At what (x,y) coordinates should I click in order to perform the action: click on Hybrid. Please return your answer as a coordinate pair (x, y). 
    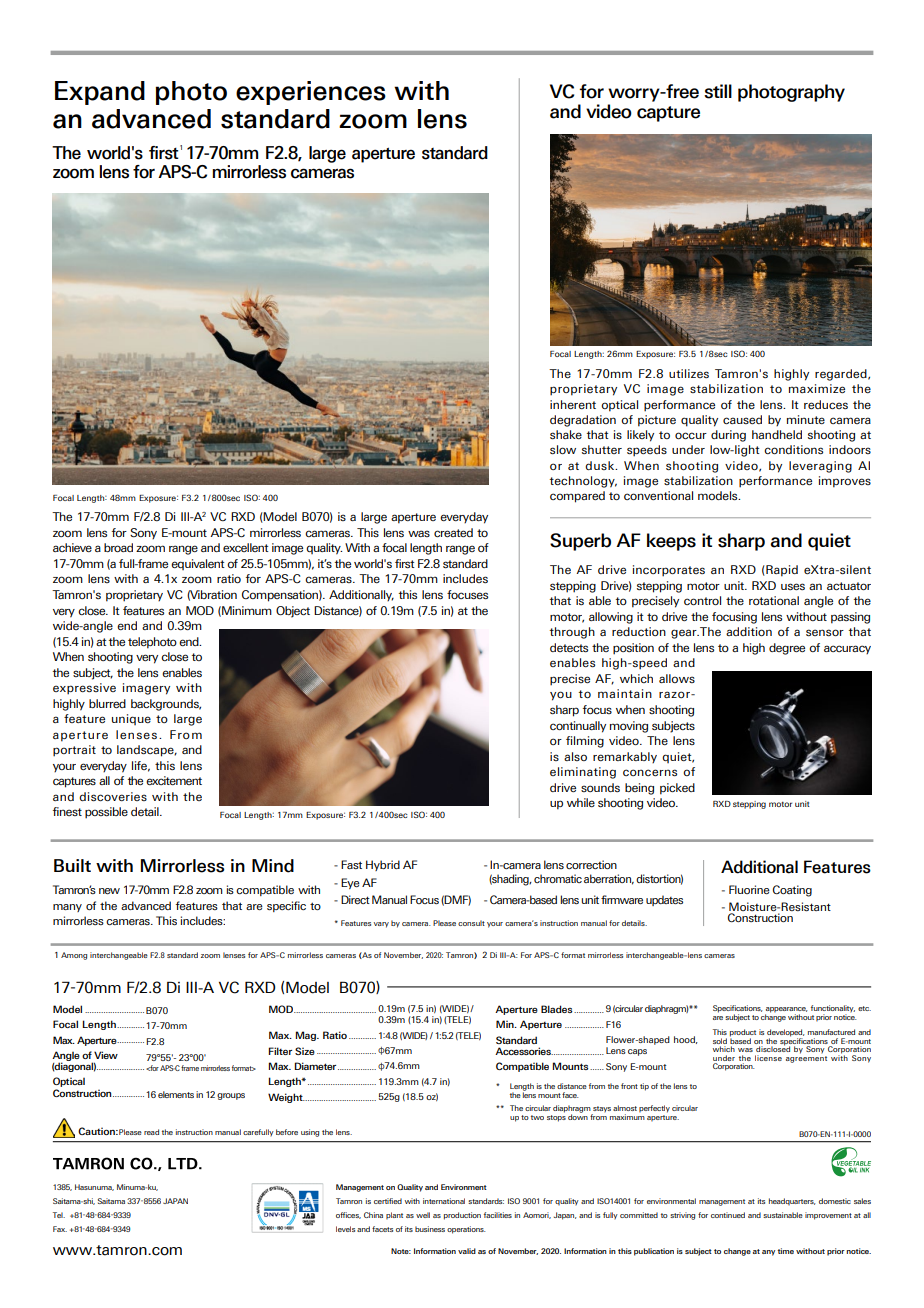
    Looking at the image, I should click on (383, 865).
